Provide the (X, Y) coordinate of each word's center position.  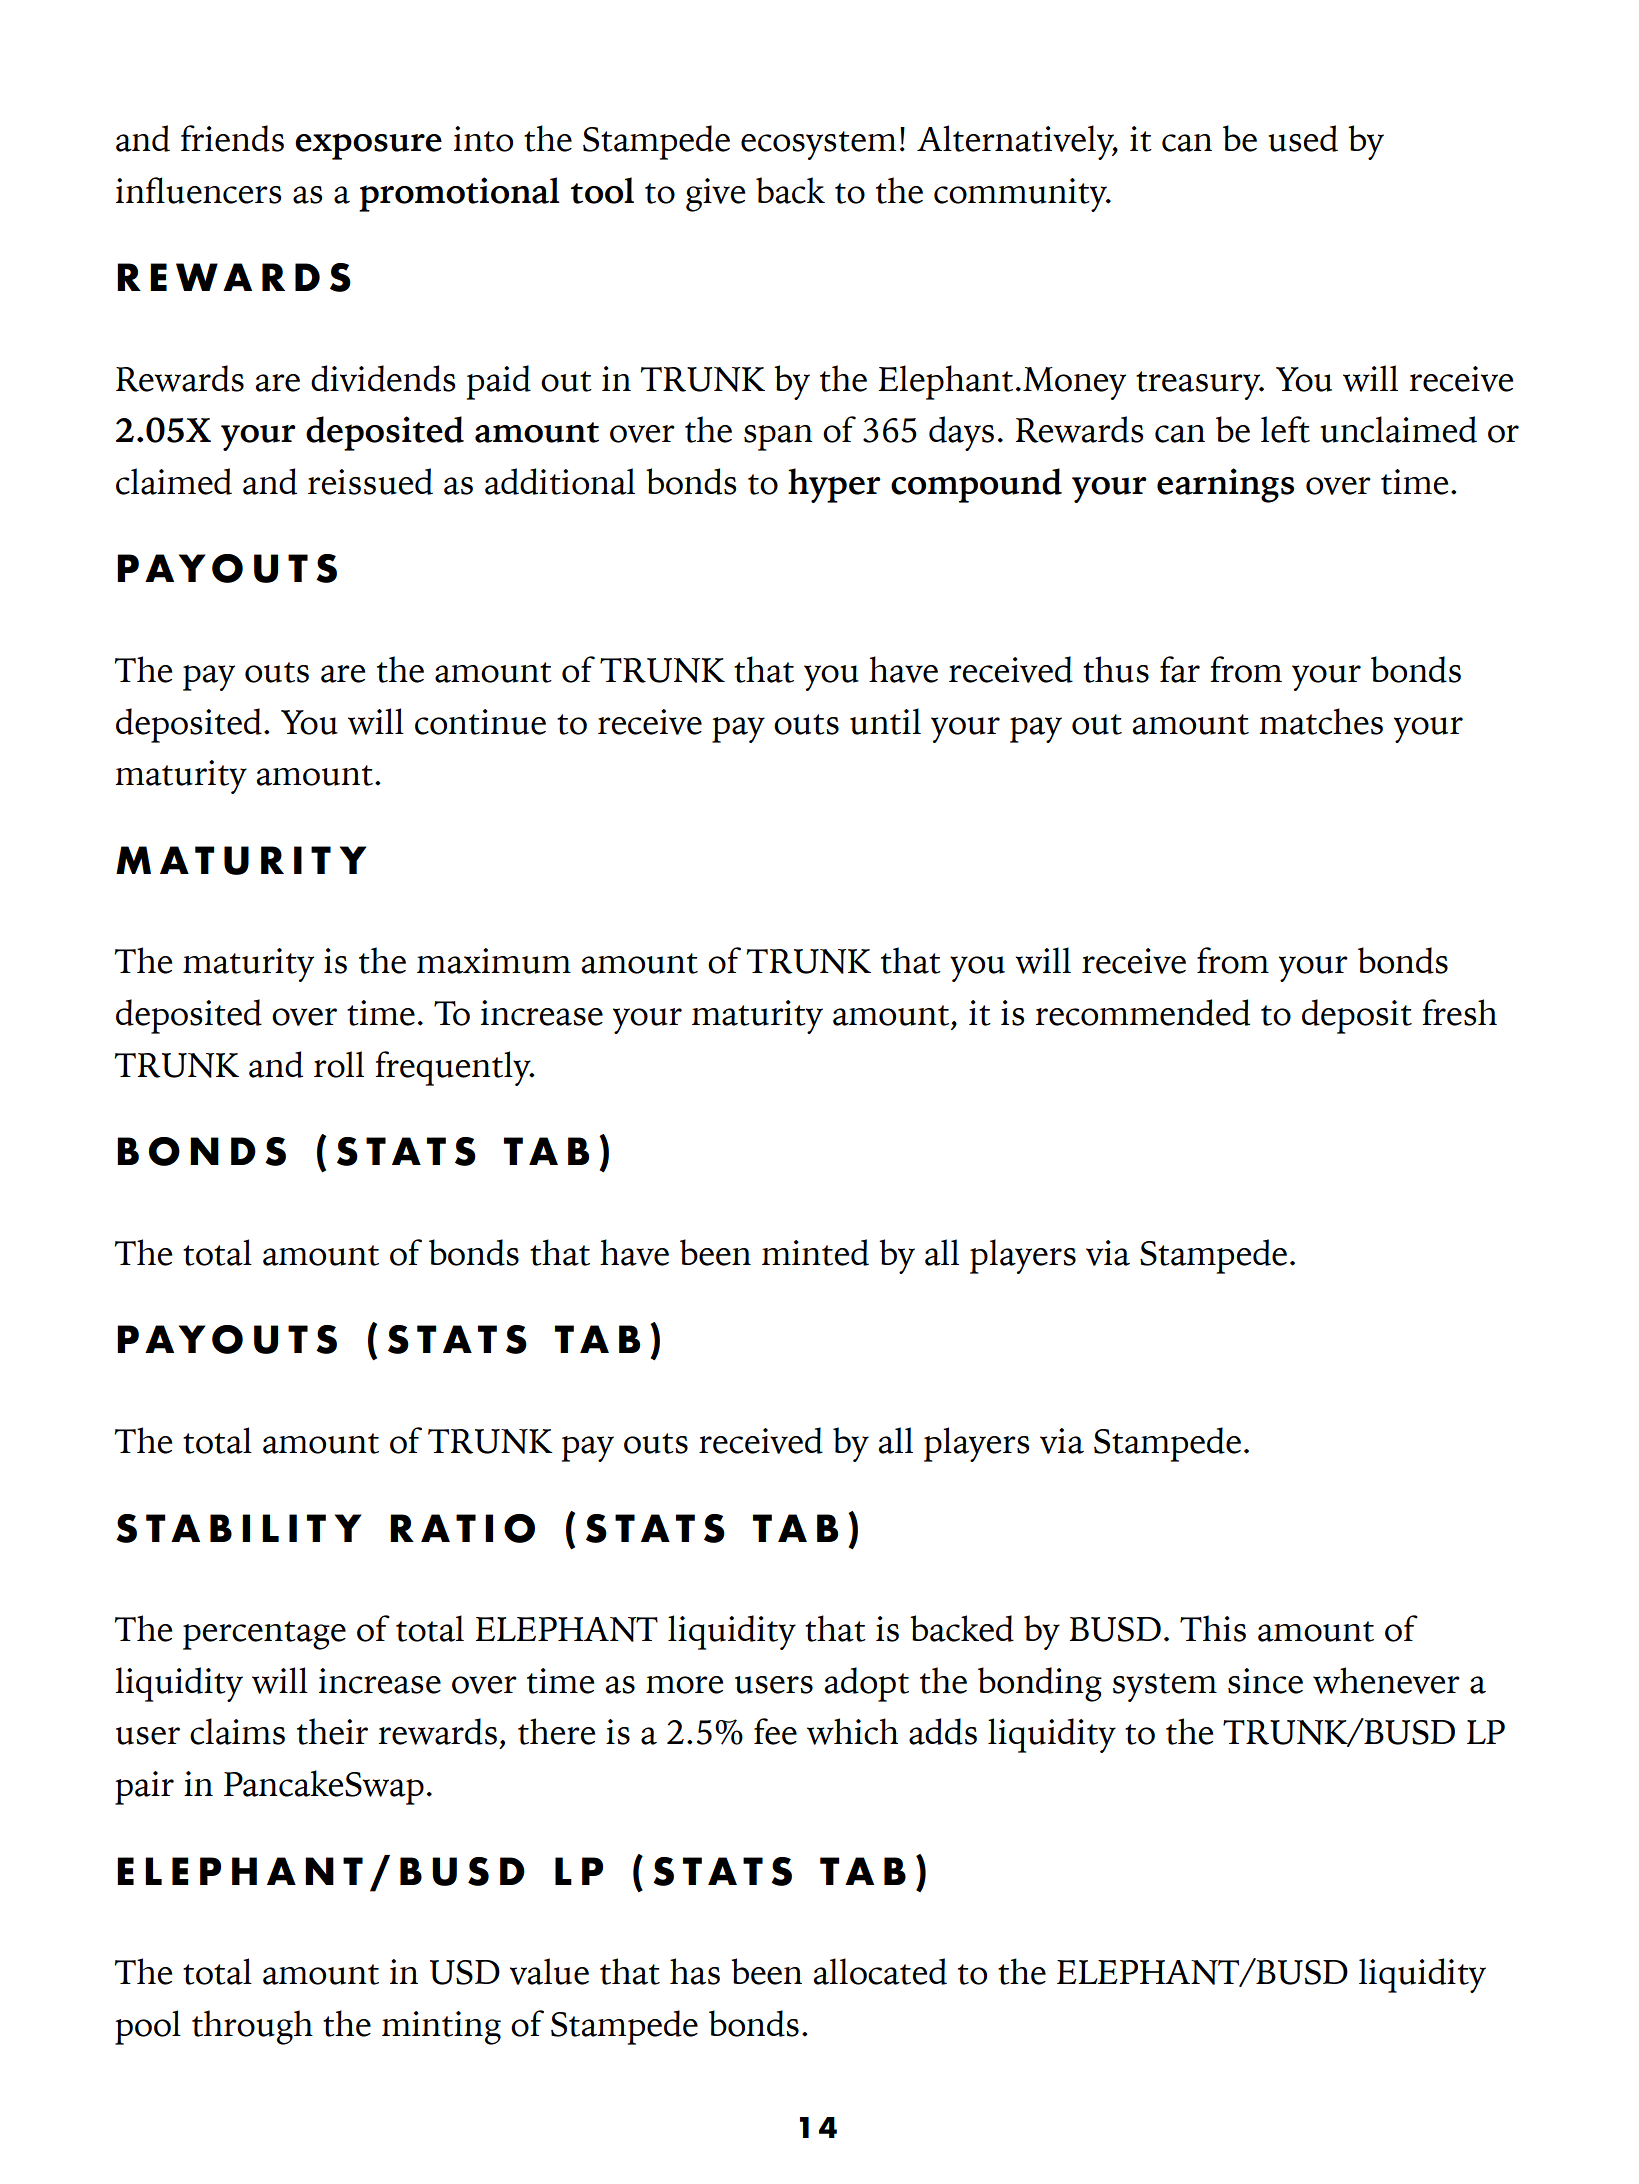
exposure (368, 146)
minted (815, 1252)
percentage (264, 1635)
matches (1321, 721)
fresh (1459, 1012)
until (885, 721)
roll (339, 1064)
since (1265, 1681)
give (715, 195)
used (1303, 138)
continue (480, 722)
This (1213, 1628)
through (252, 2027)
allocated (880, 1971)
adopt (867, 1684)
